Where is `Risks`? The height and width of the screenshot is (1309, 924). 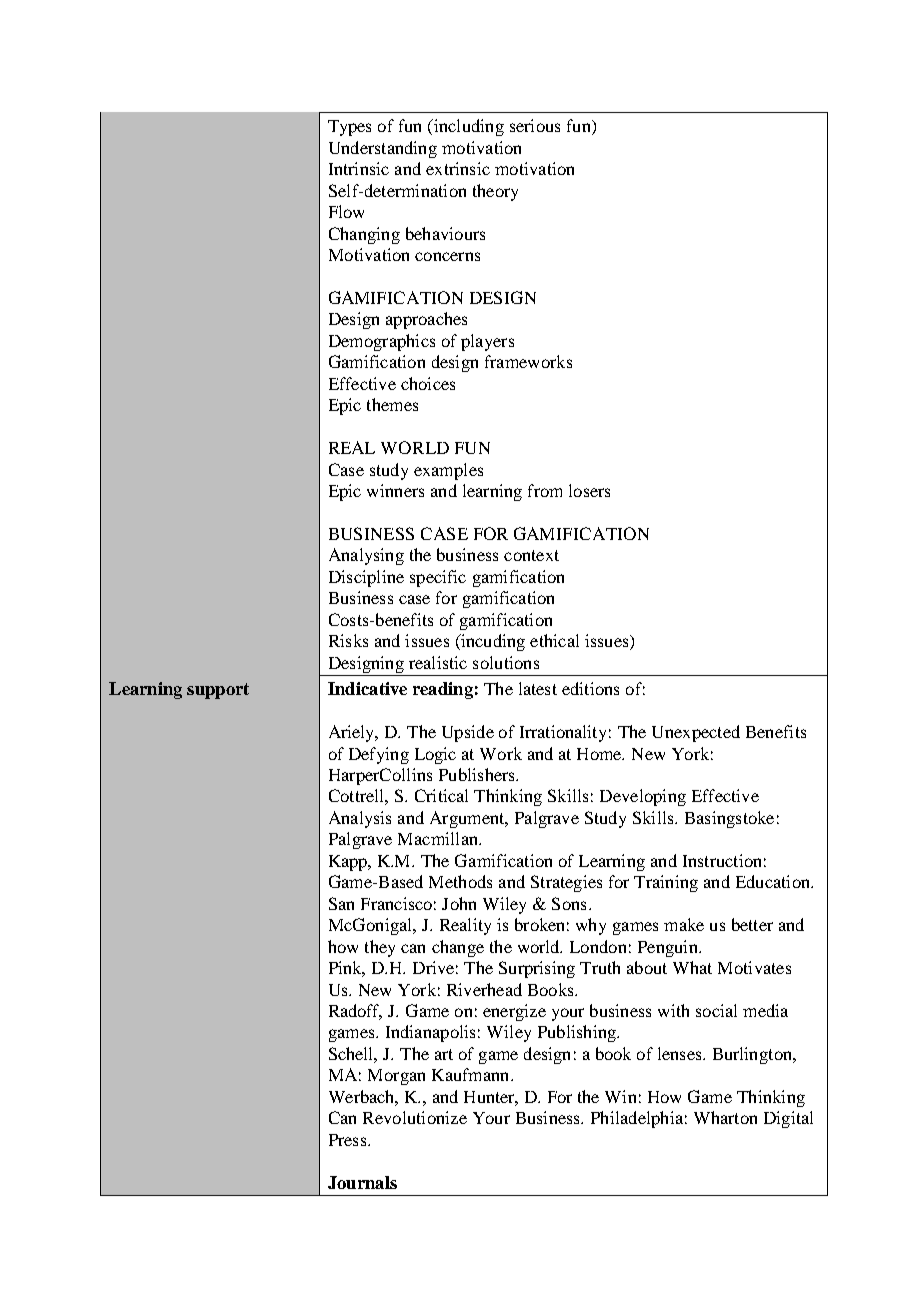 Risks is located at coordinates (348, 640).
